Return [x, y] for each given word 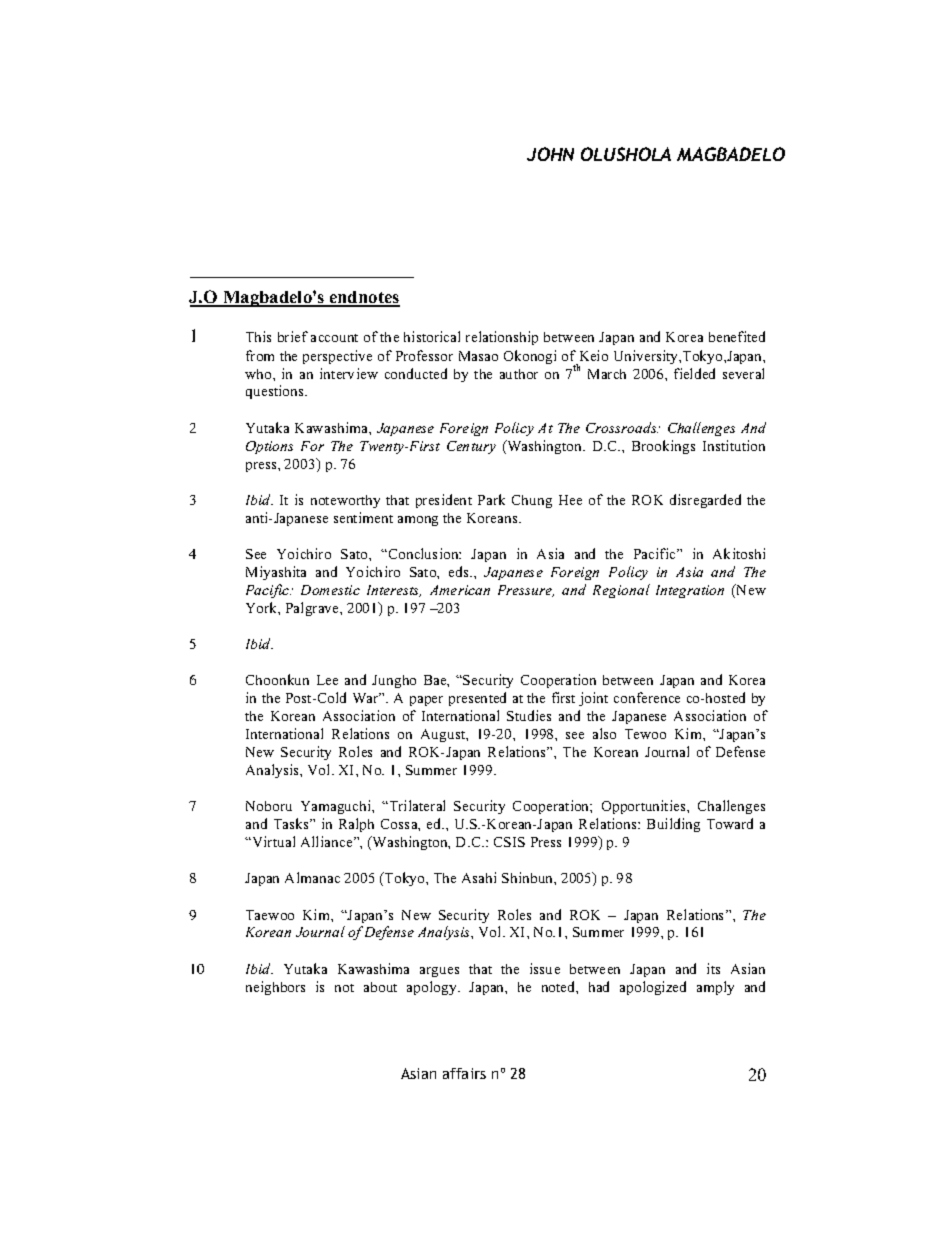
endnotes [364, 298]
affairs [464, 1073]
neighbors [275, 988]
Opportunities [645, 807]
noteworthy [345, 501]
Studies [529, 715]
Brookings [663, 447]
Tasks [292, 823]
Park [491, 499]
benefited [737, 336]
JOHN [550, 154]
